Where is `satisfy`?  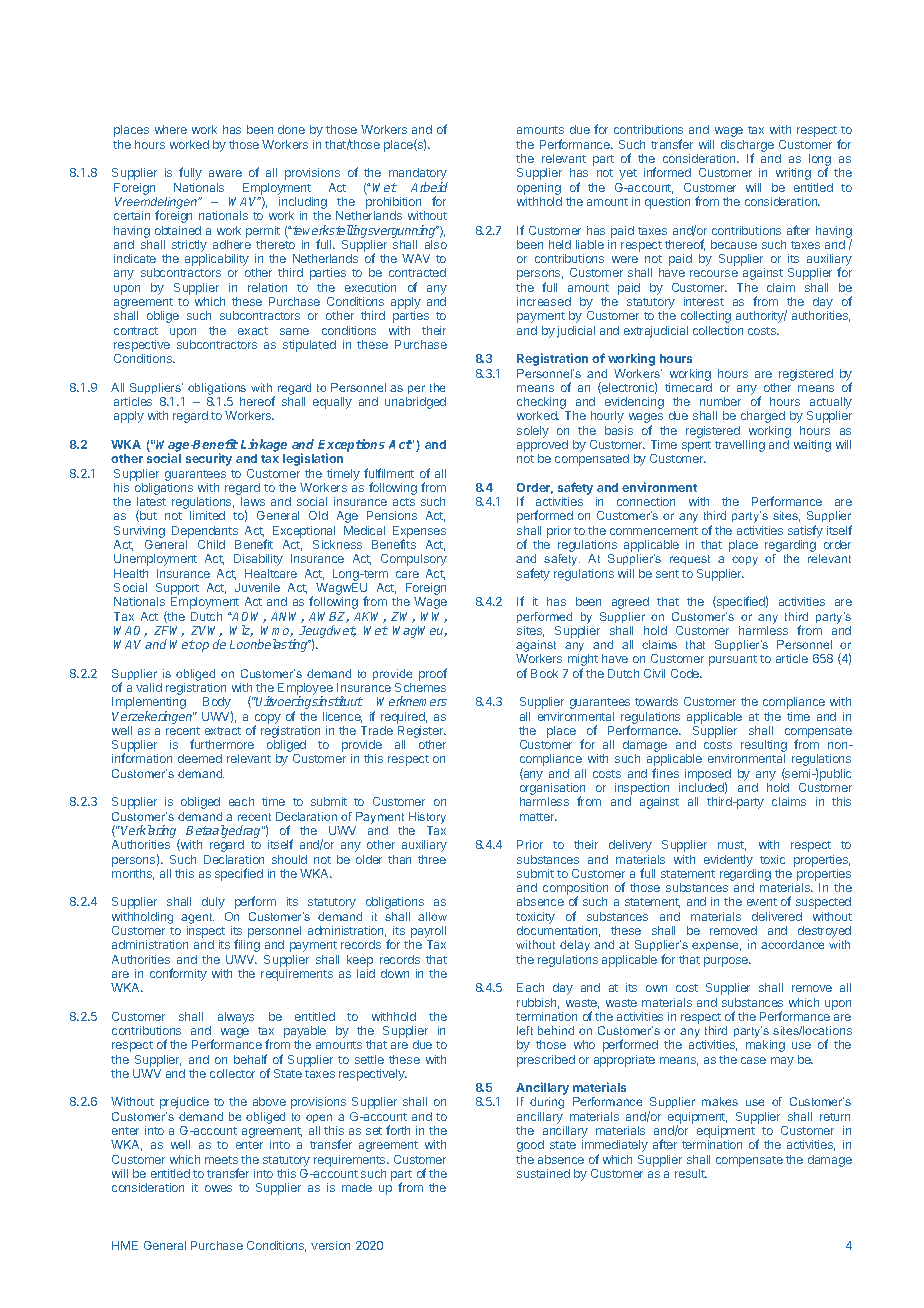 satisfy is located at coordinates (805, 531).
